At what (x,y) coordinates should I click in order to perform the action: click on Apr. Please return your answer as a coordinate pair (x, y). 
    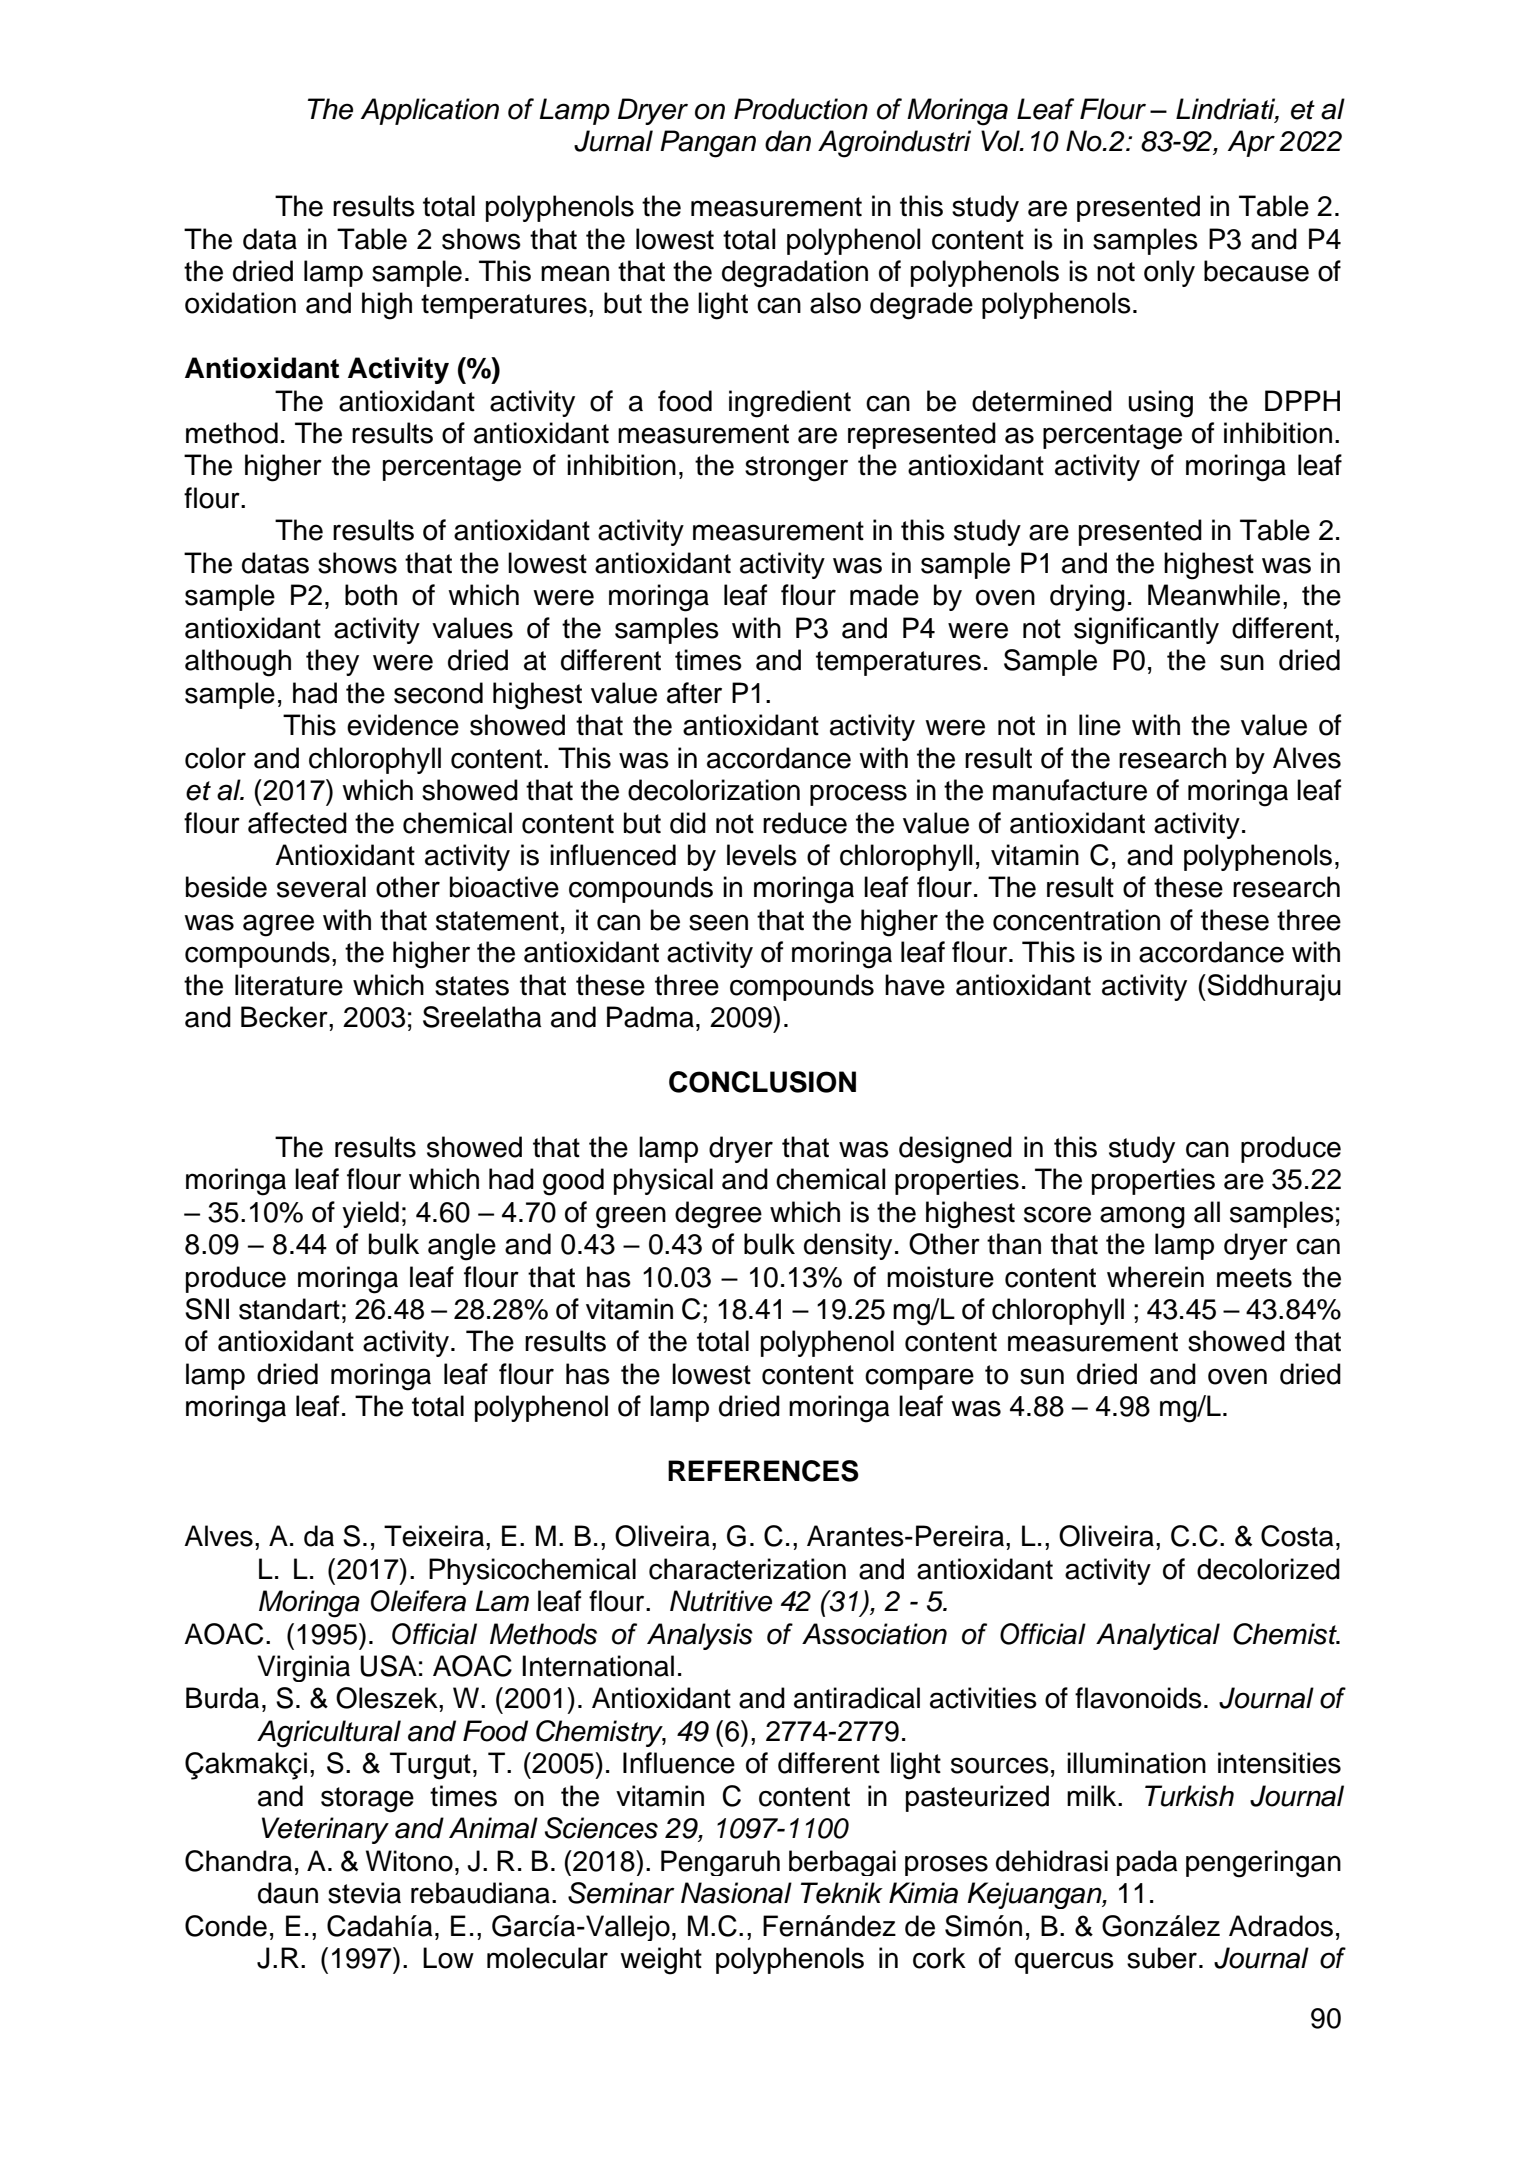
    Looking at the image, I should click on (1251, 143).
